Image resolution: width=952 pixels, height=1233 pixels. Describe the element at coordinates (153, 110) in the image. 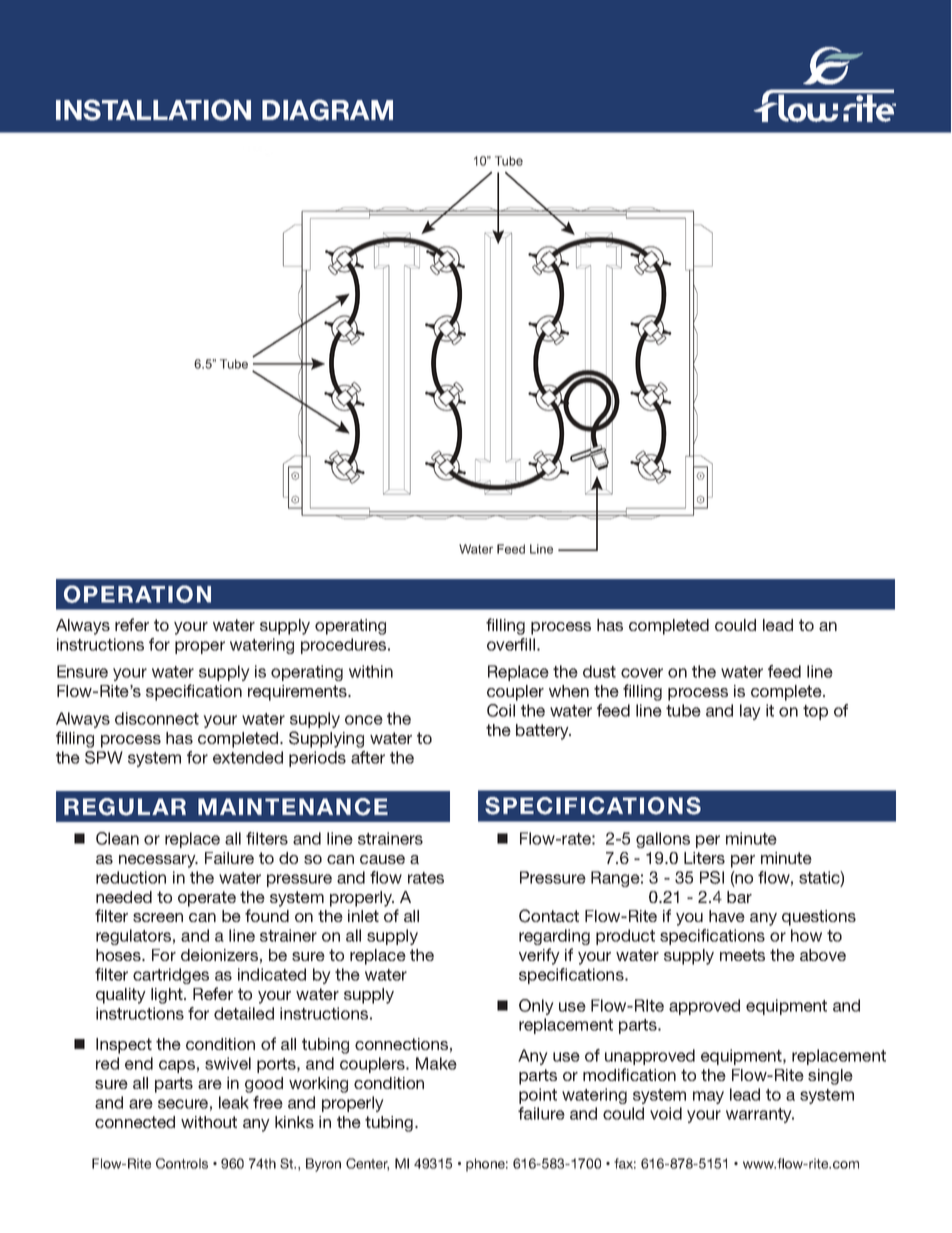

I see `INSTALLATION` at that location.
